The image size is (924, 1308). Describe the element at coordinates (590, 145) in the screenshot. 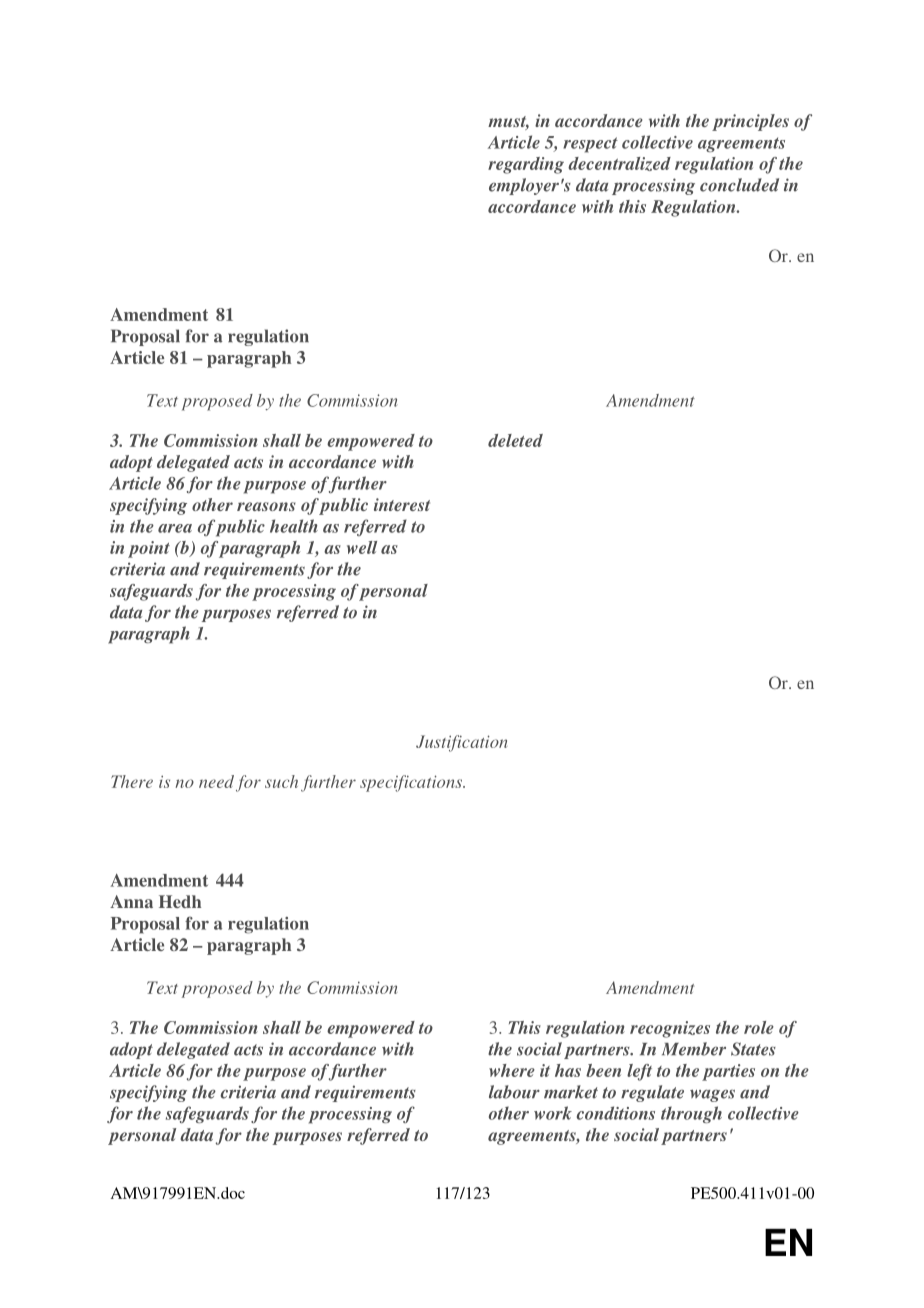

I see `respect` at that location.
